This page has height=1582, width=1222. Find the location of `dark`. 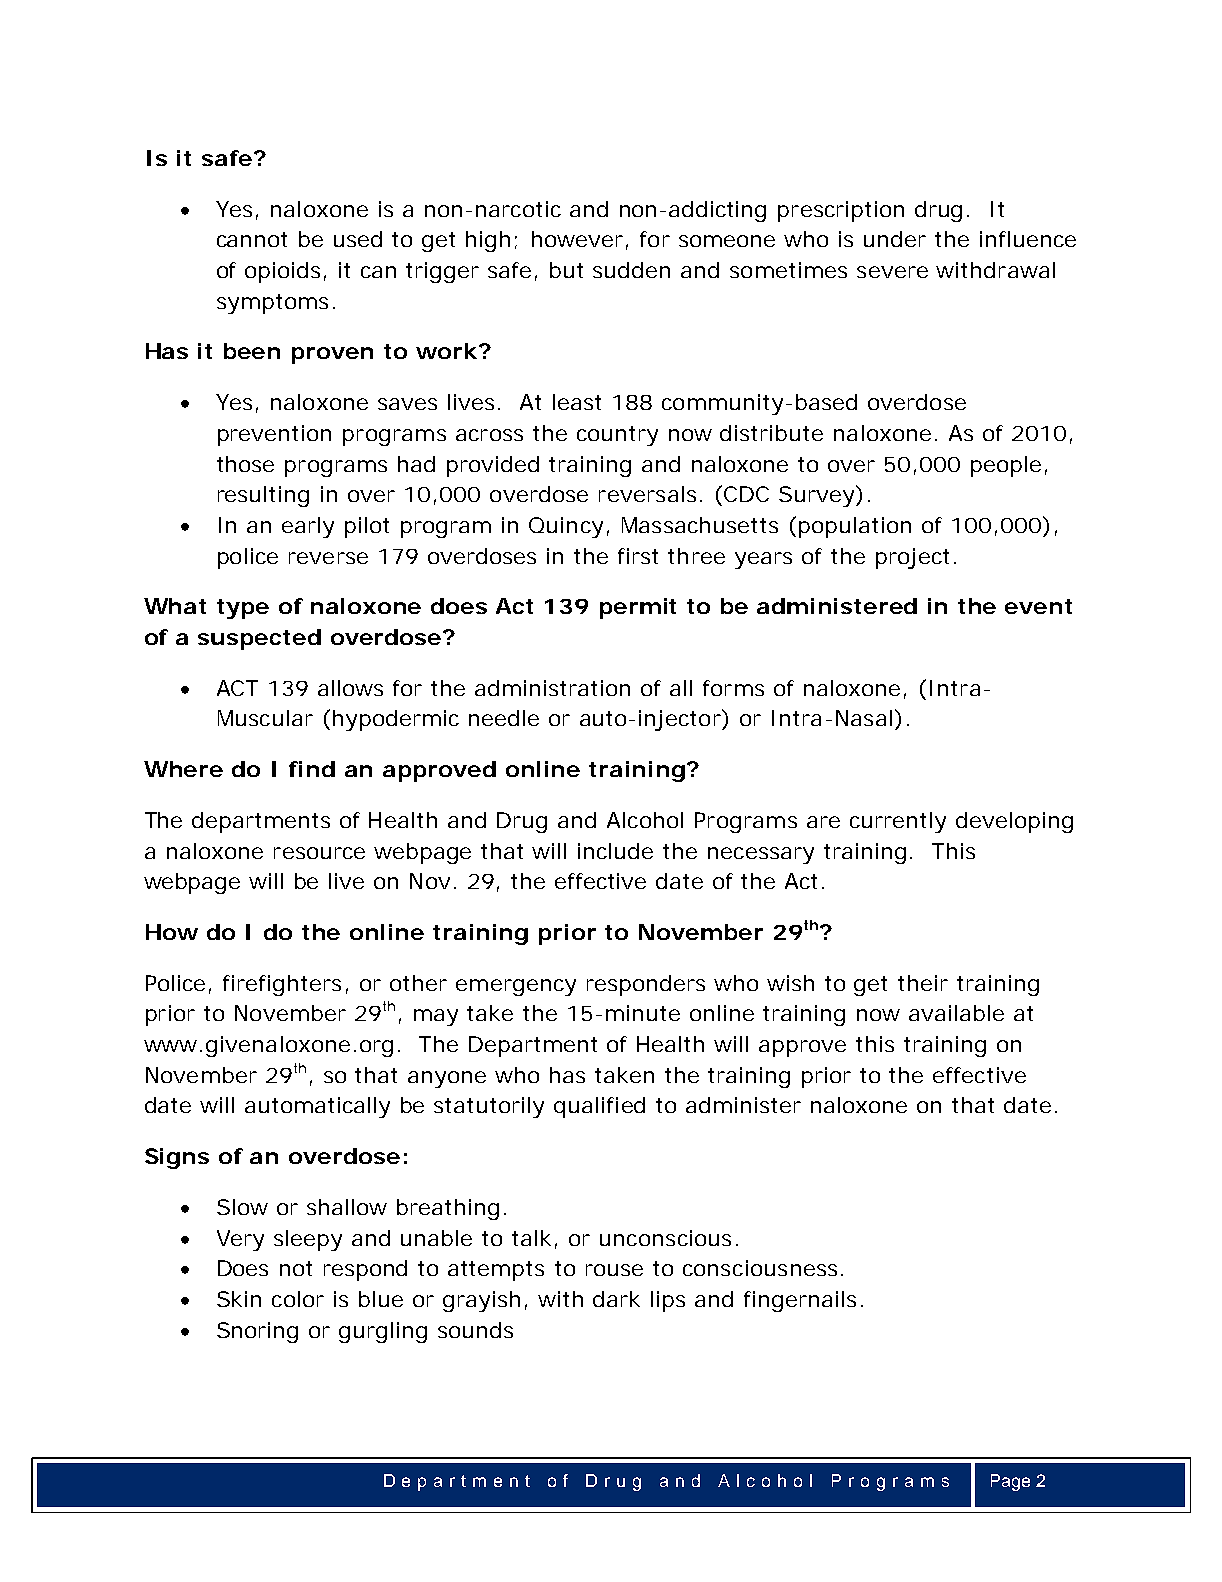

dark is located at coordinates (616, 1299).
